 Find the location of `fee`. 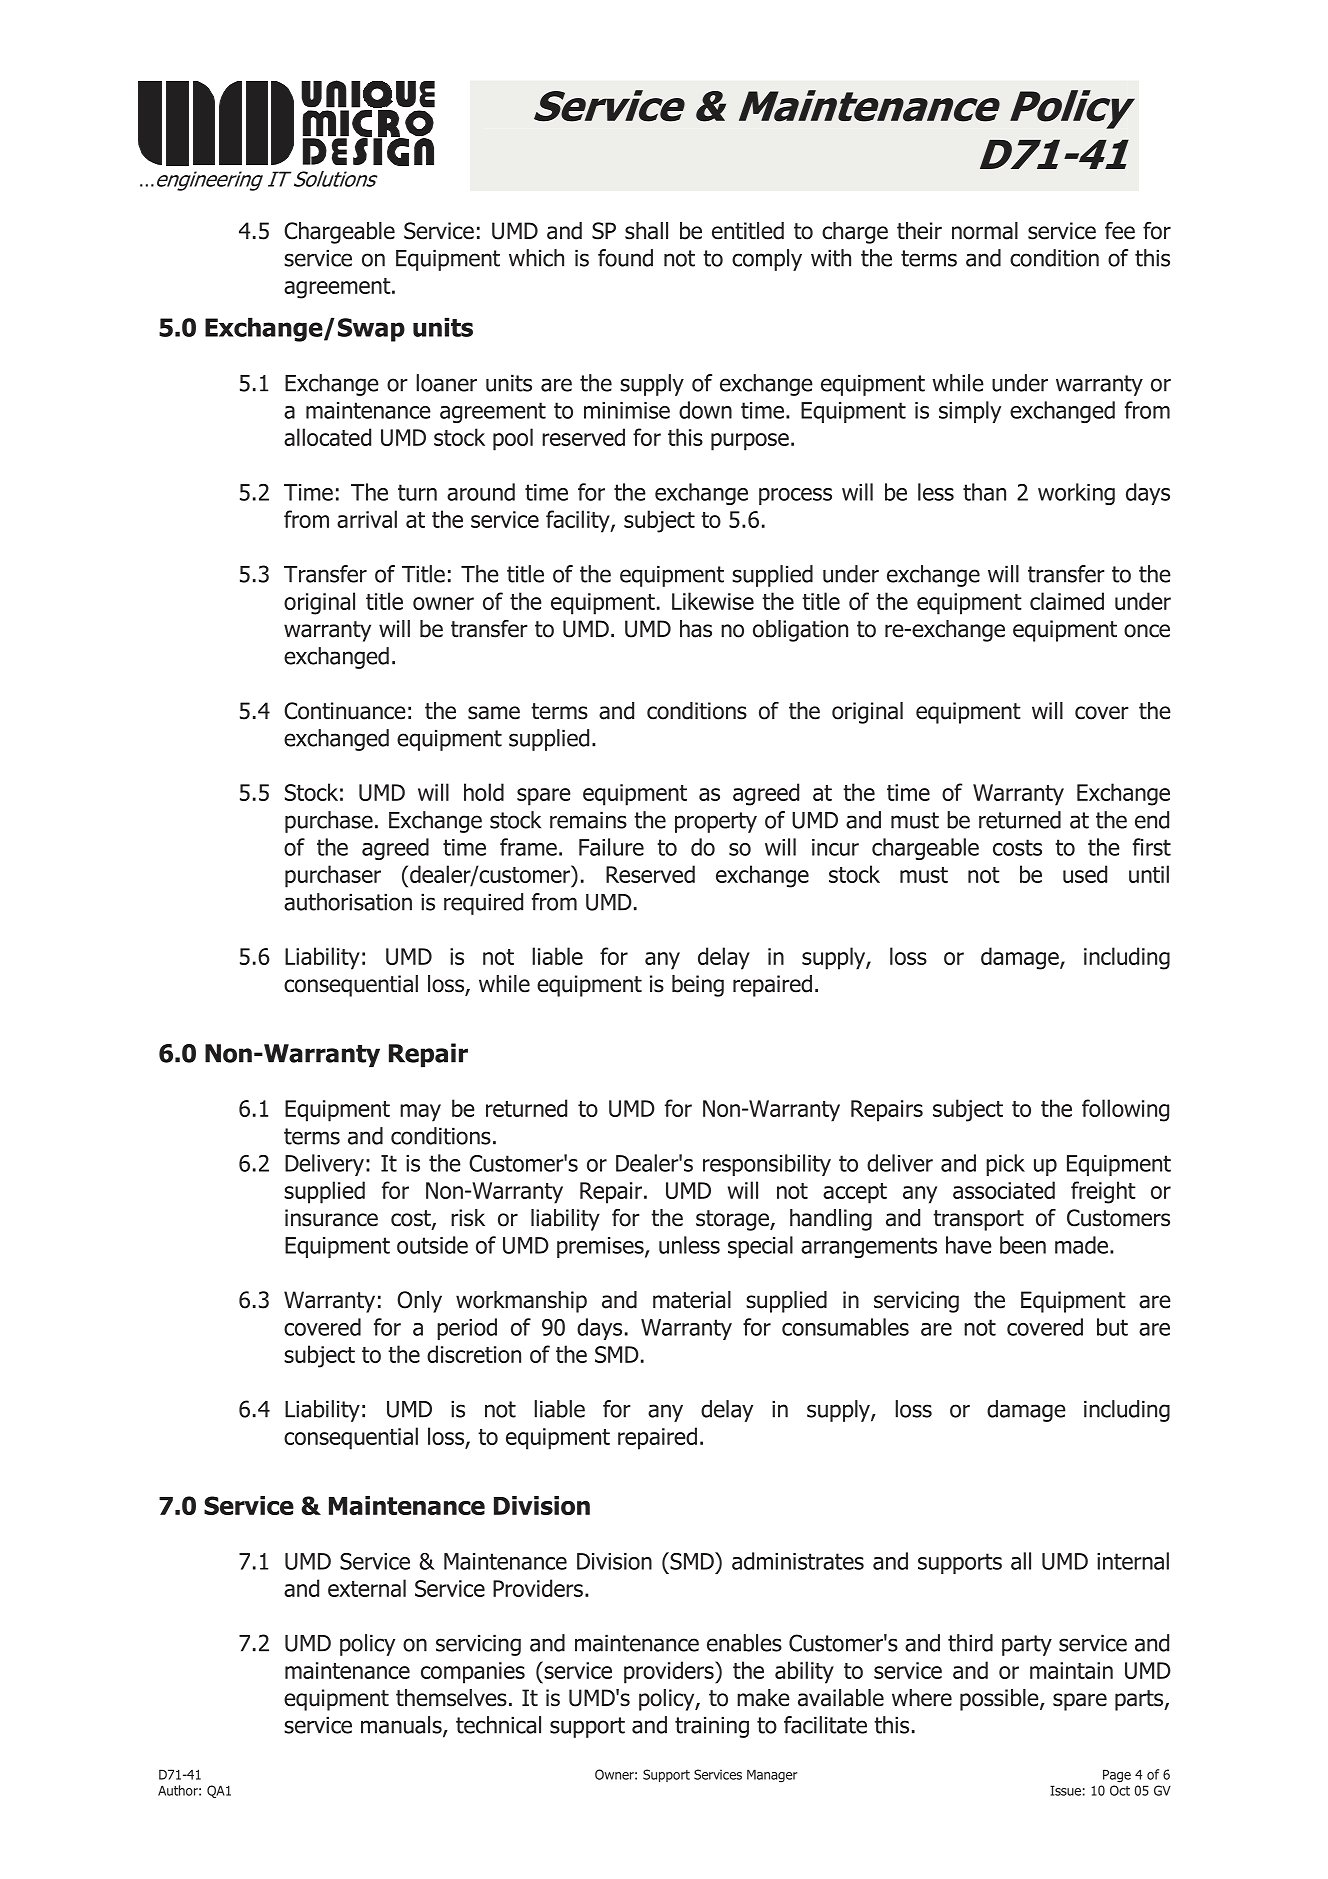

fee is located at coordinates (1120, 231).
